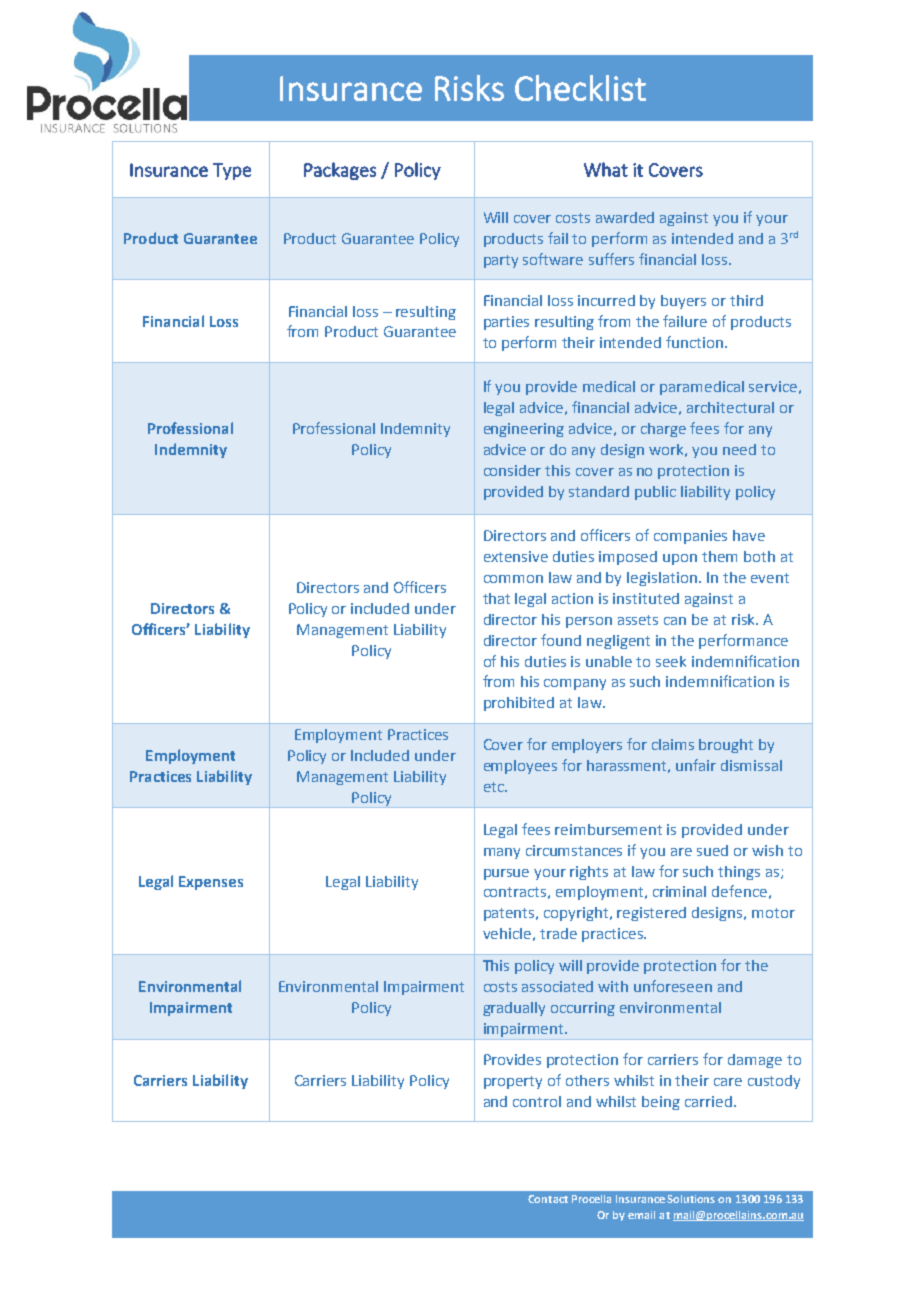 The height and width of the document is (1308, 924). What do you see at coordinates (524, 430) in the document?
I see `engineering` at bounding box center [524, 430].
